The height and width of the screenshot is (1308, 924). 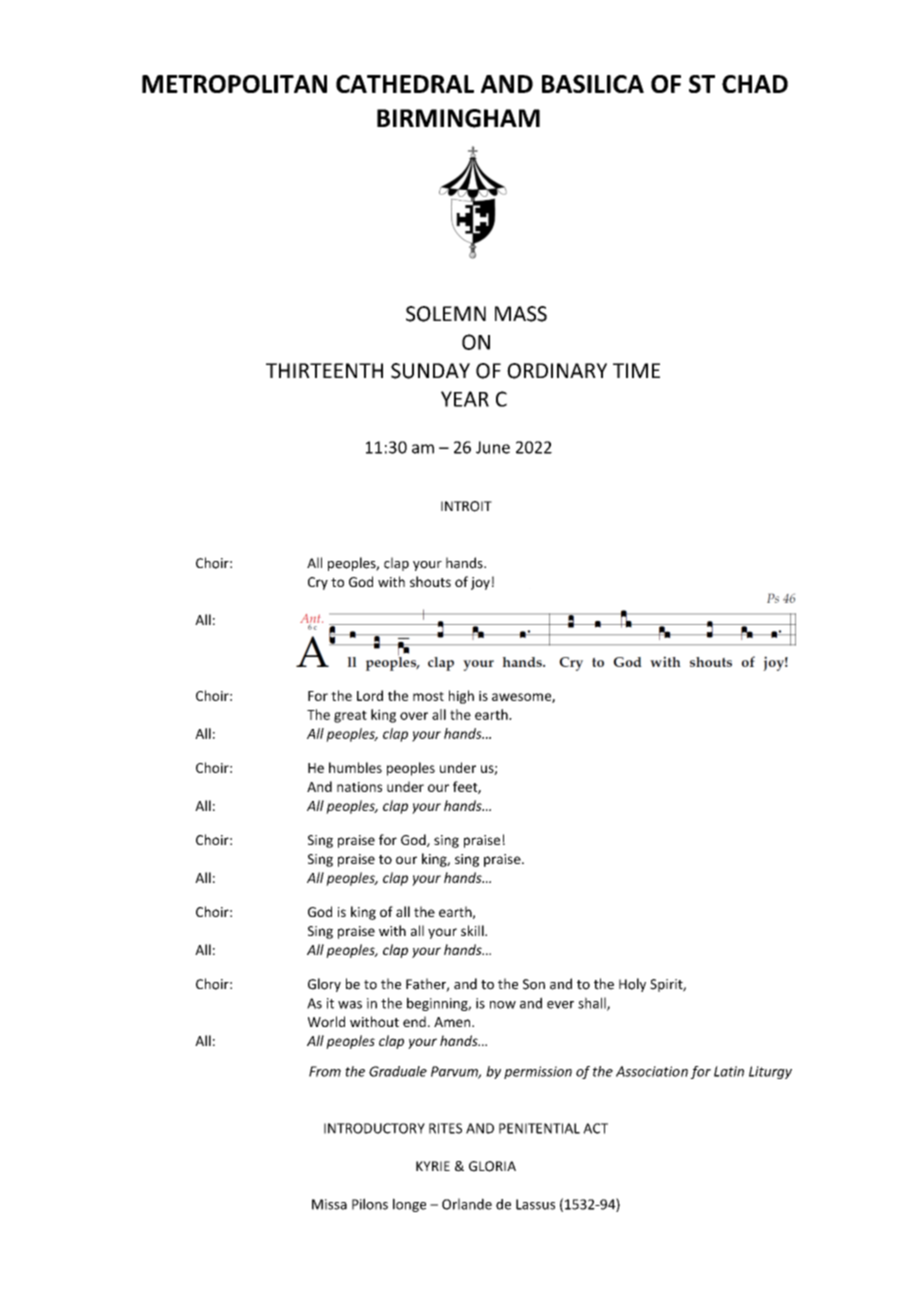 I want to click on skill, so click(x=473, y=930).
